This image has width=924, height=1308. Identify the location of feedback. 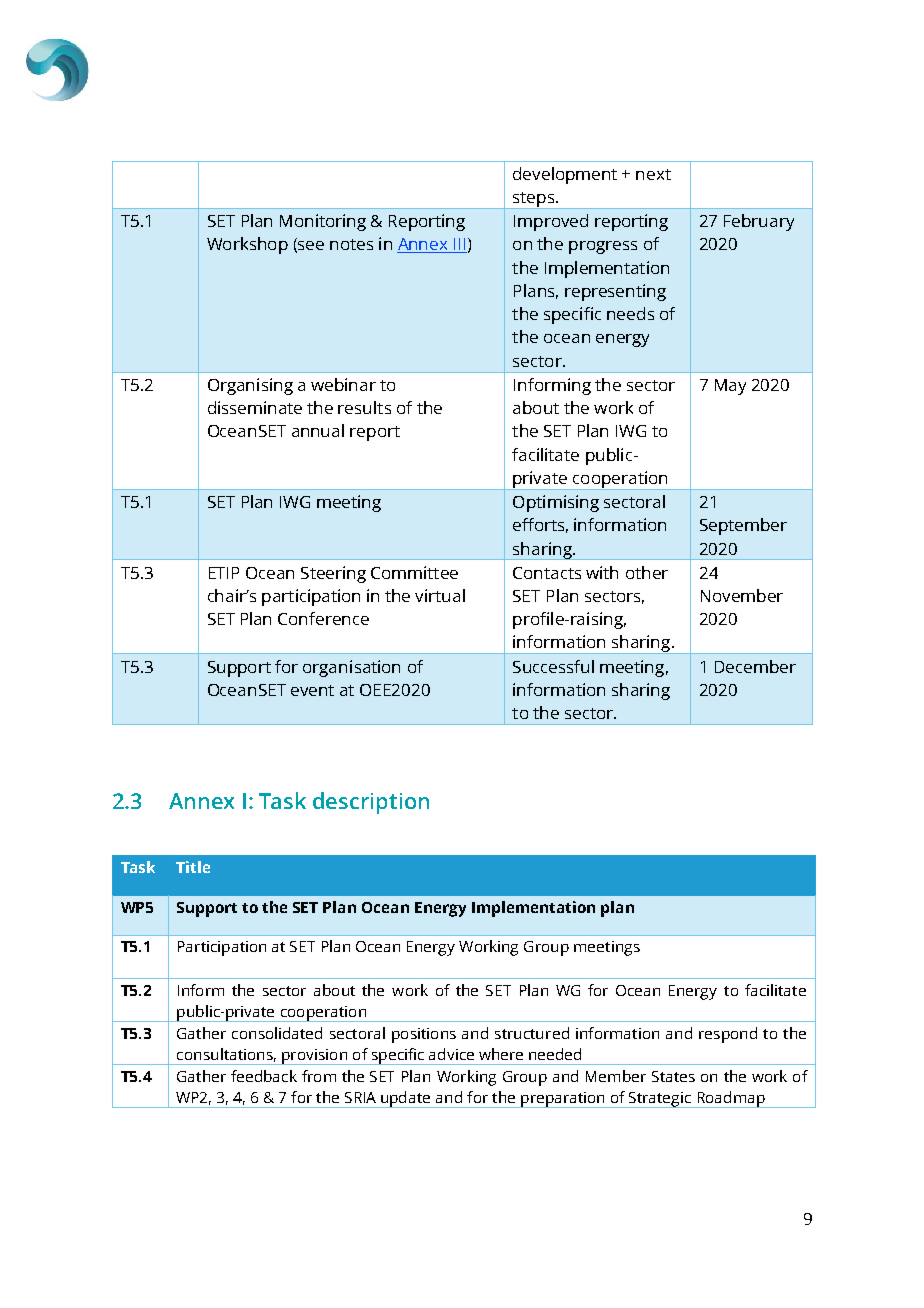
(264, 1076).
